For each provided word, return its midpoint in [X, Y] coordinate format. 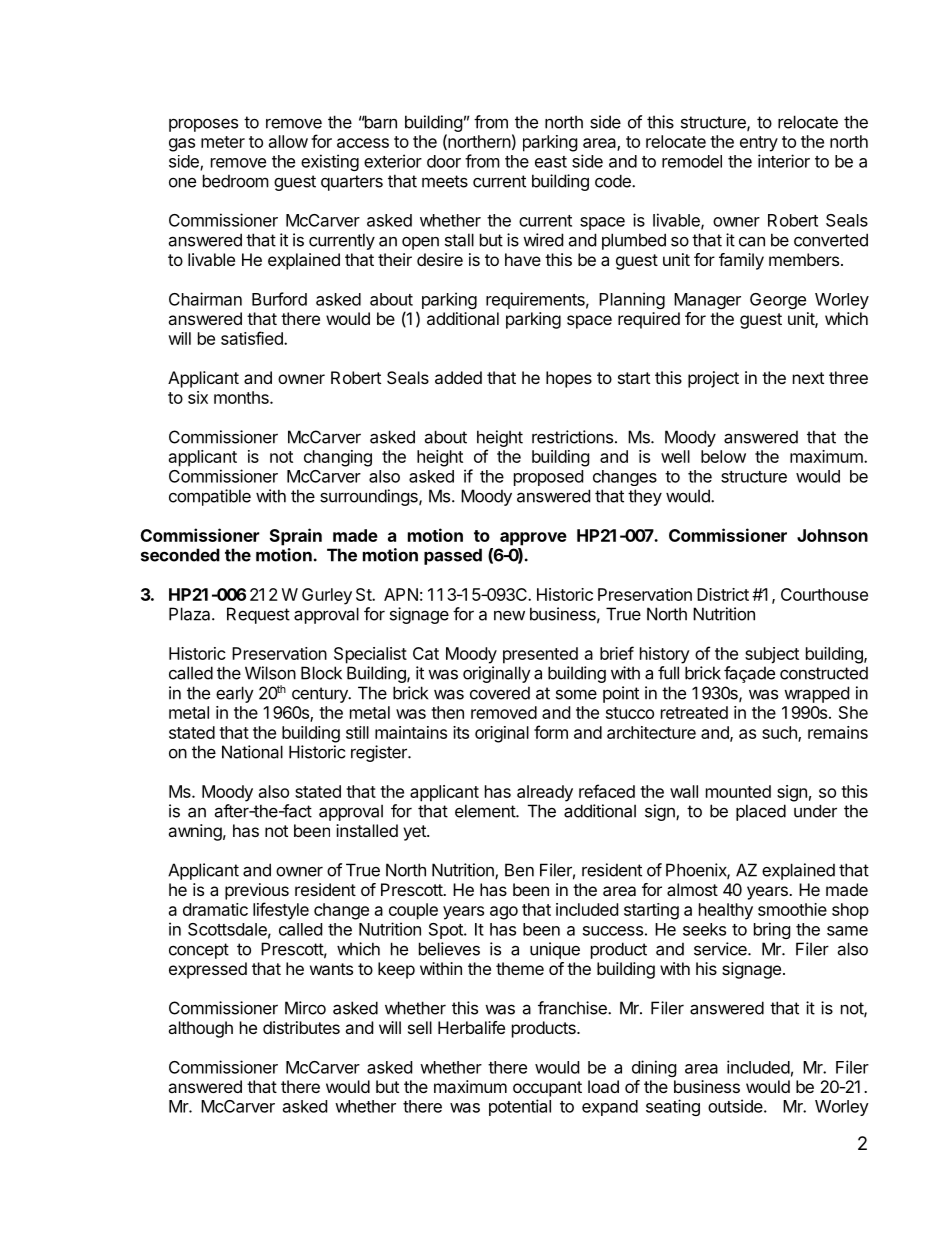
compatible [210, 497]
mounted [738, 791]
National [252, 752]
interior [784, 161]
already [545, 793]
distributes [301, 1027]
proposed [548, 478]
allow [288, 141]
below [723, 456]
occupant [547, 1089]
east [551, 162]
